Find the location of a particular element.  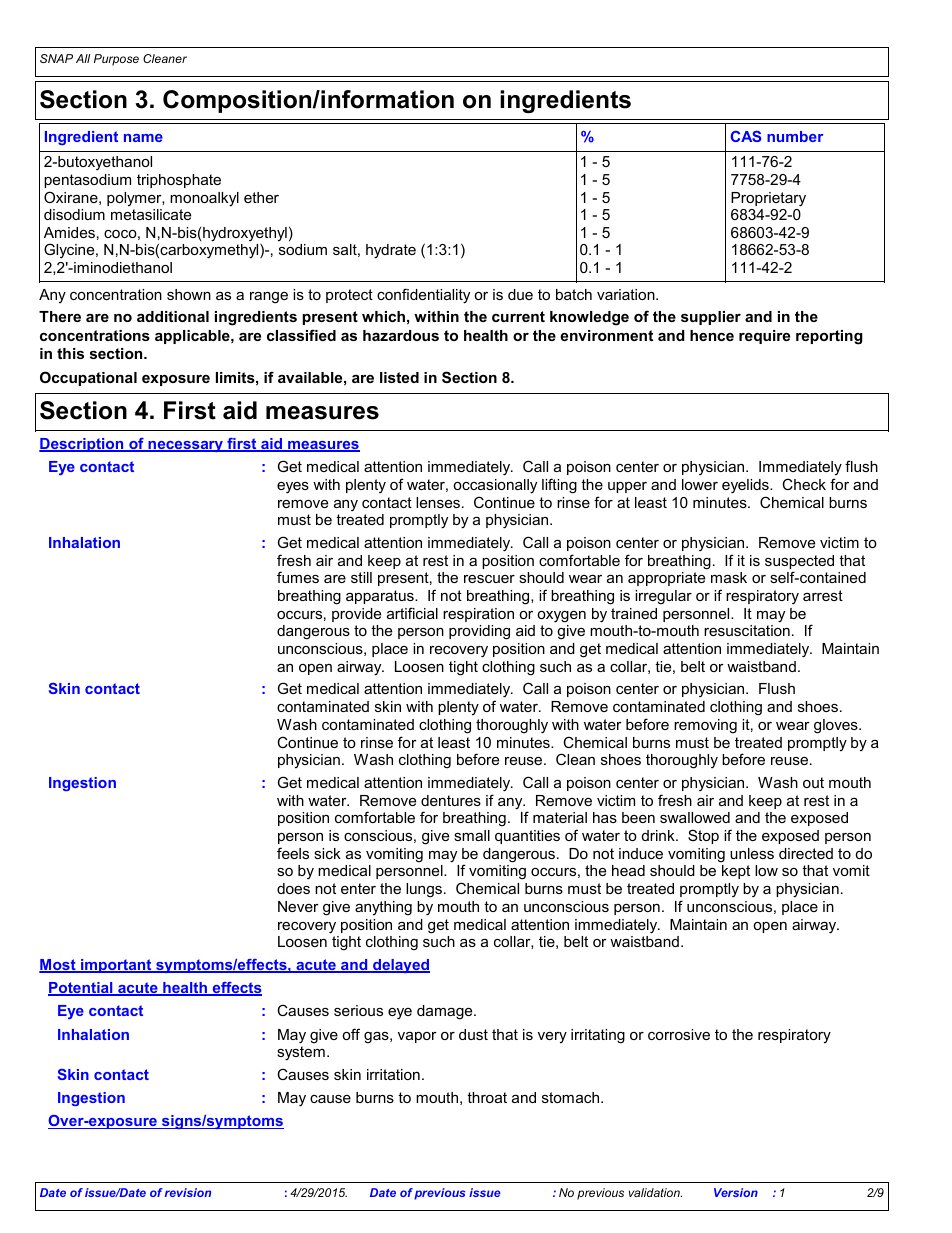

eyelids is located at coordinates (746, 486).
